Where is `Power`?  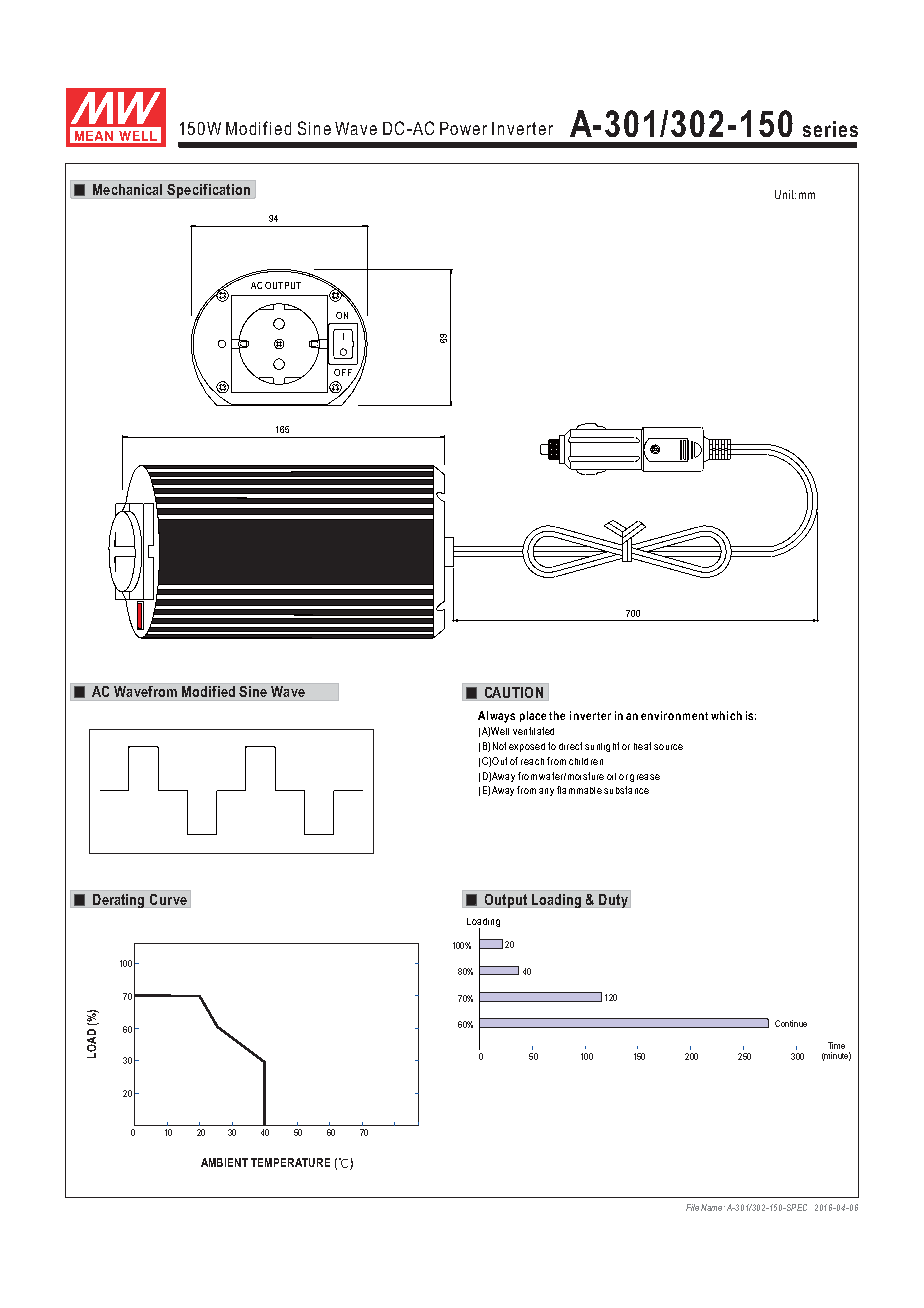
Power is located at coordinates (463, 128).
